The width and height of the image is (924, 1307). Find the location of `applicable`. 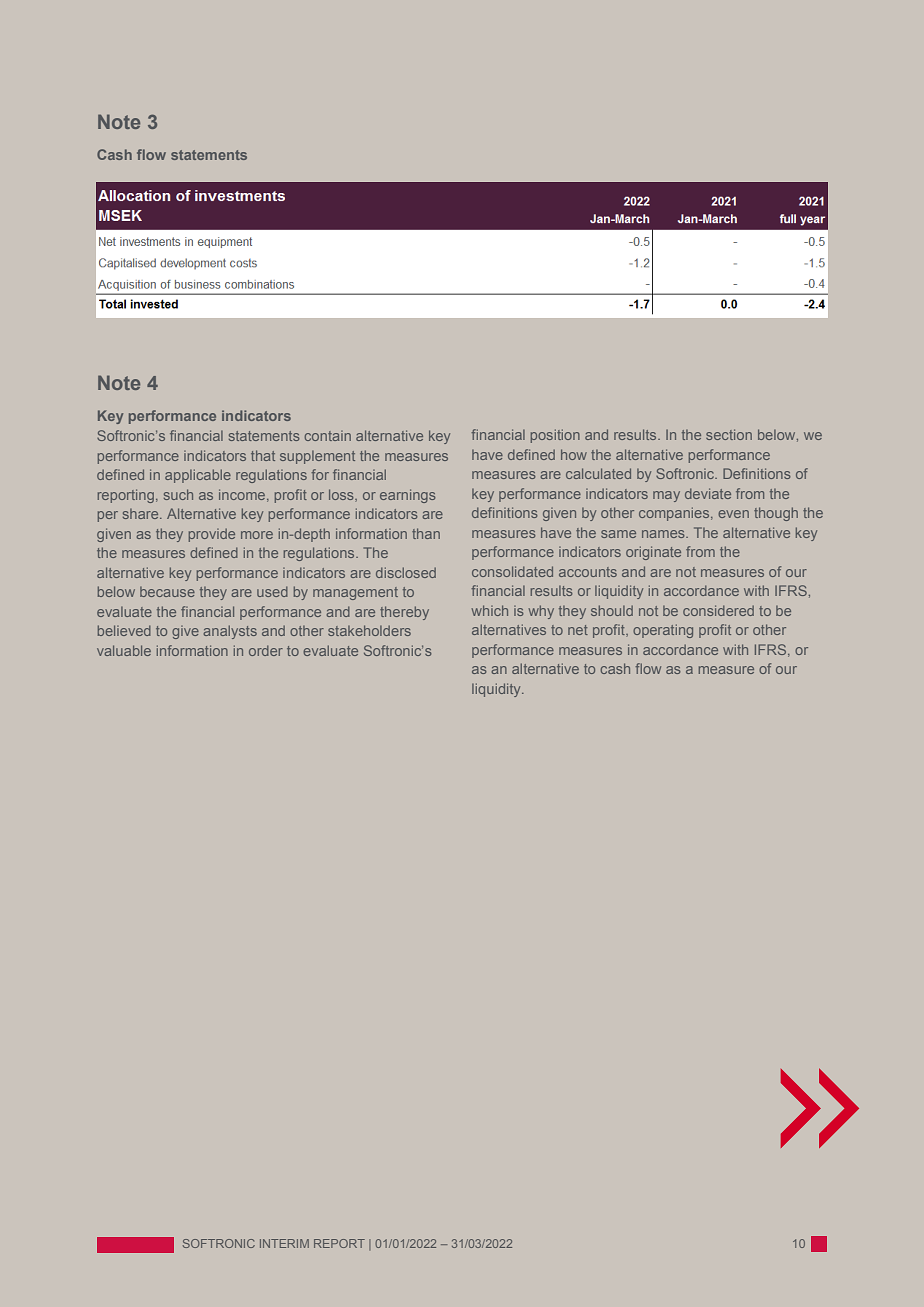

applicable is located at coordinates (198, 476).
